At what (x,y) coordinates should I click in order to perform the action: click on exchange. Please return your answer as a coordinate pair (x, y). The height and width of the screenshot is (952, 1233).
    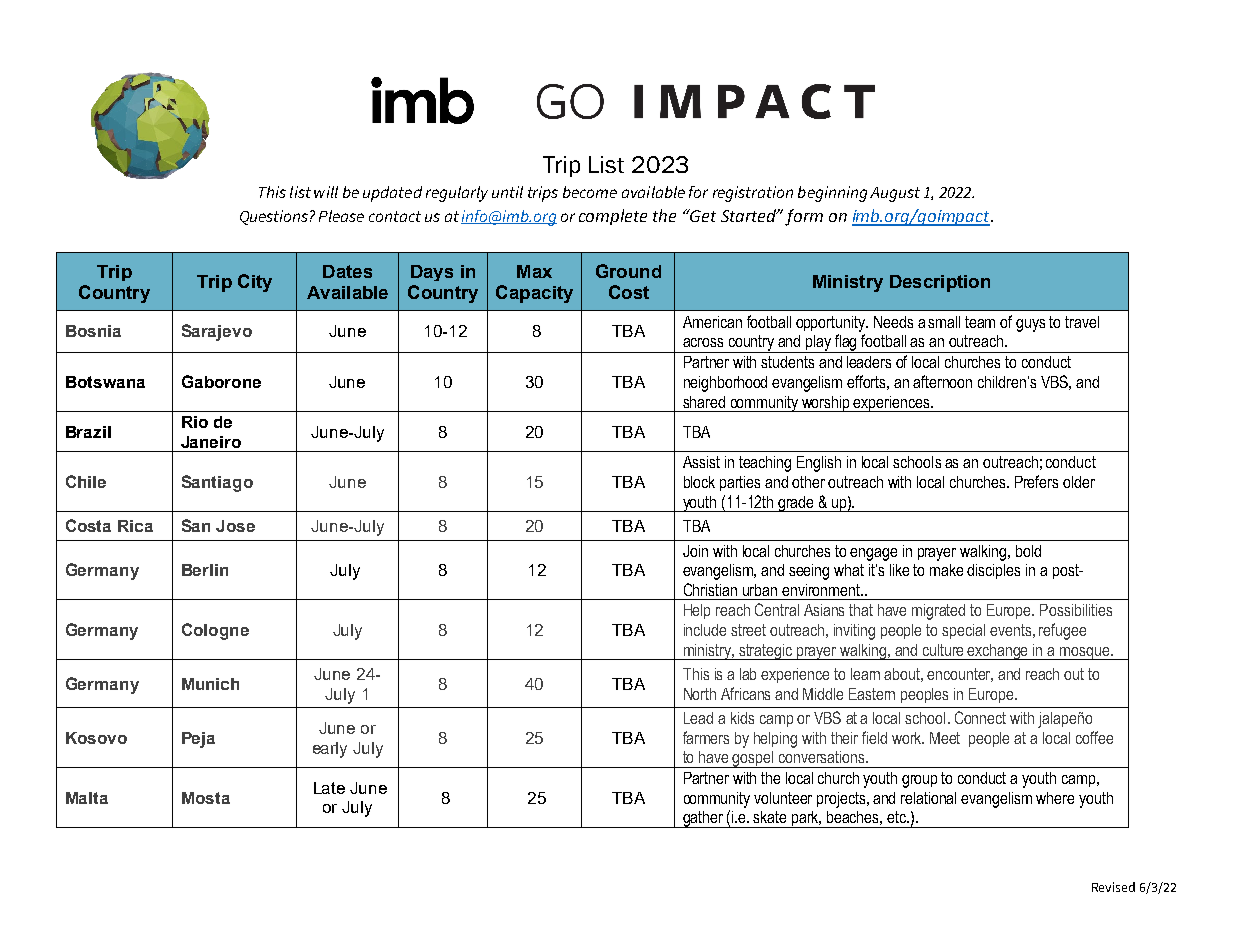
    Looking at the image, I should click on (998, 652).
